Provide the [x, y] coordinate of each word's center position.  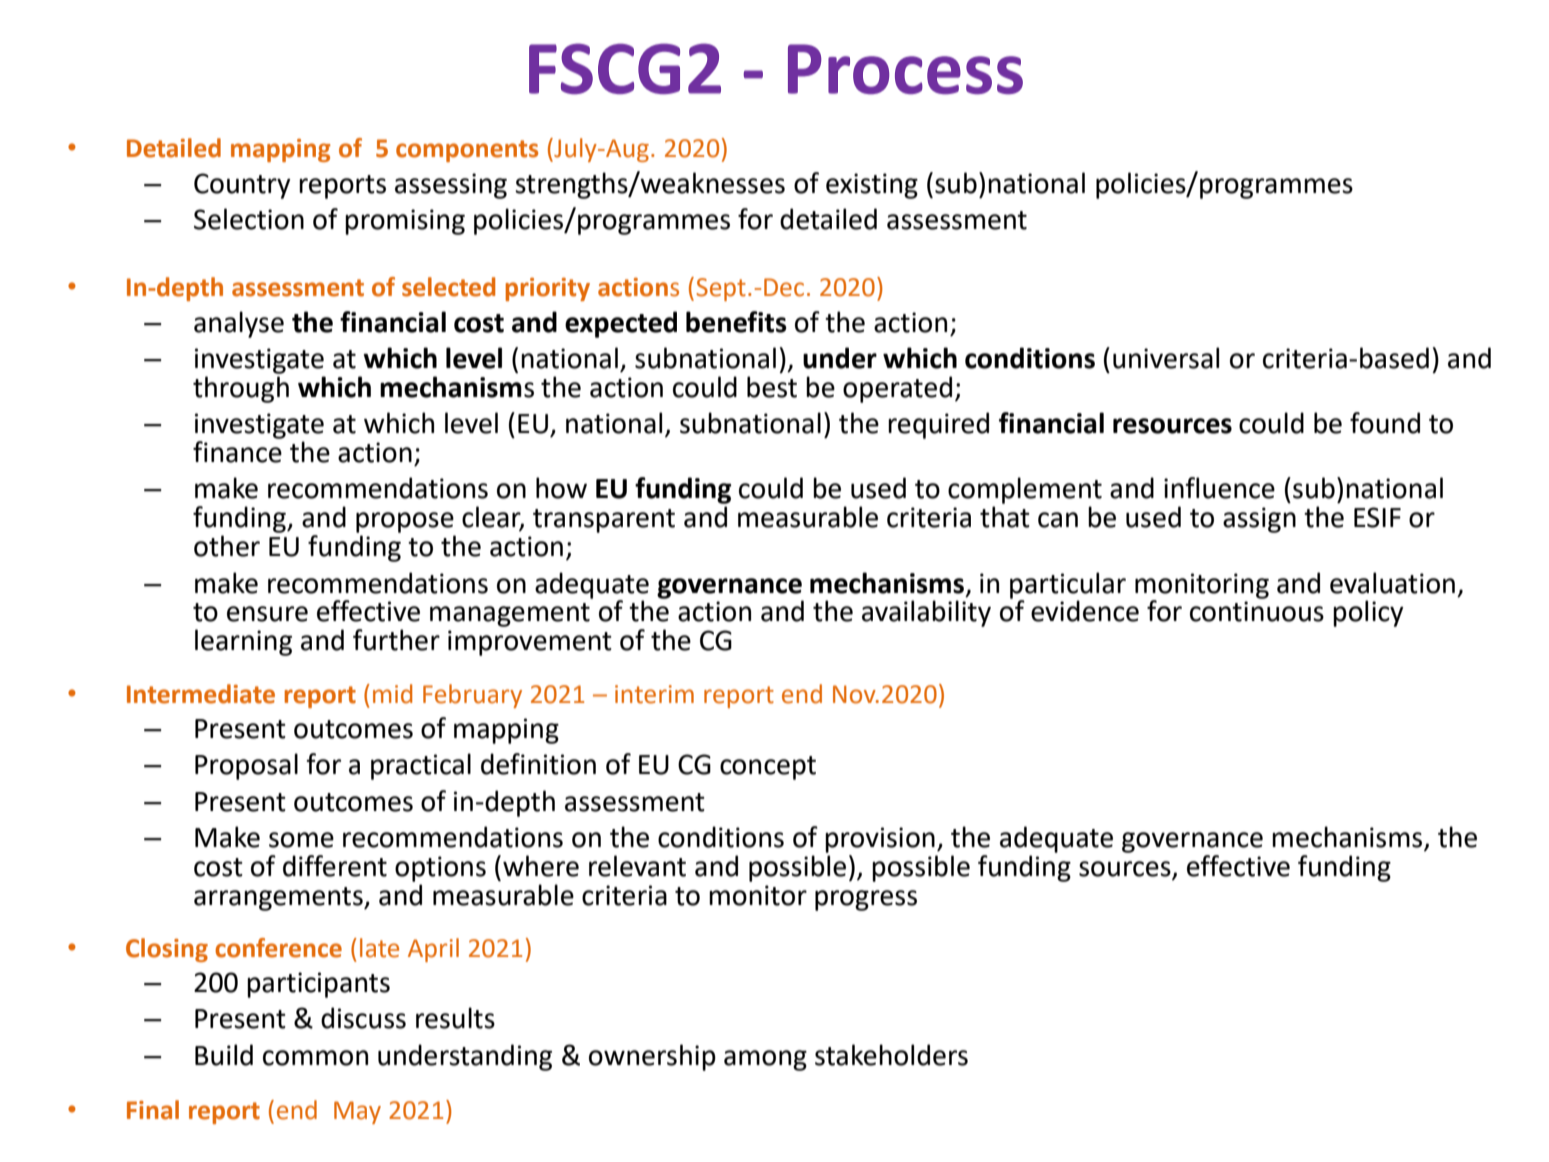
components [467, 151]
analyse [239, 324]
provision [880, 840]
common [315, 1058]
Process [905, 69]
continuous [1257, 611]
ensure [267, 614]
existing [872, 186]
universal [1166, 358]
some [301, 840]
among [765, 1060]
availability [926, 613]
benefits [736, 322]
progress [866, 900]
